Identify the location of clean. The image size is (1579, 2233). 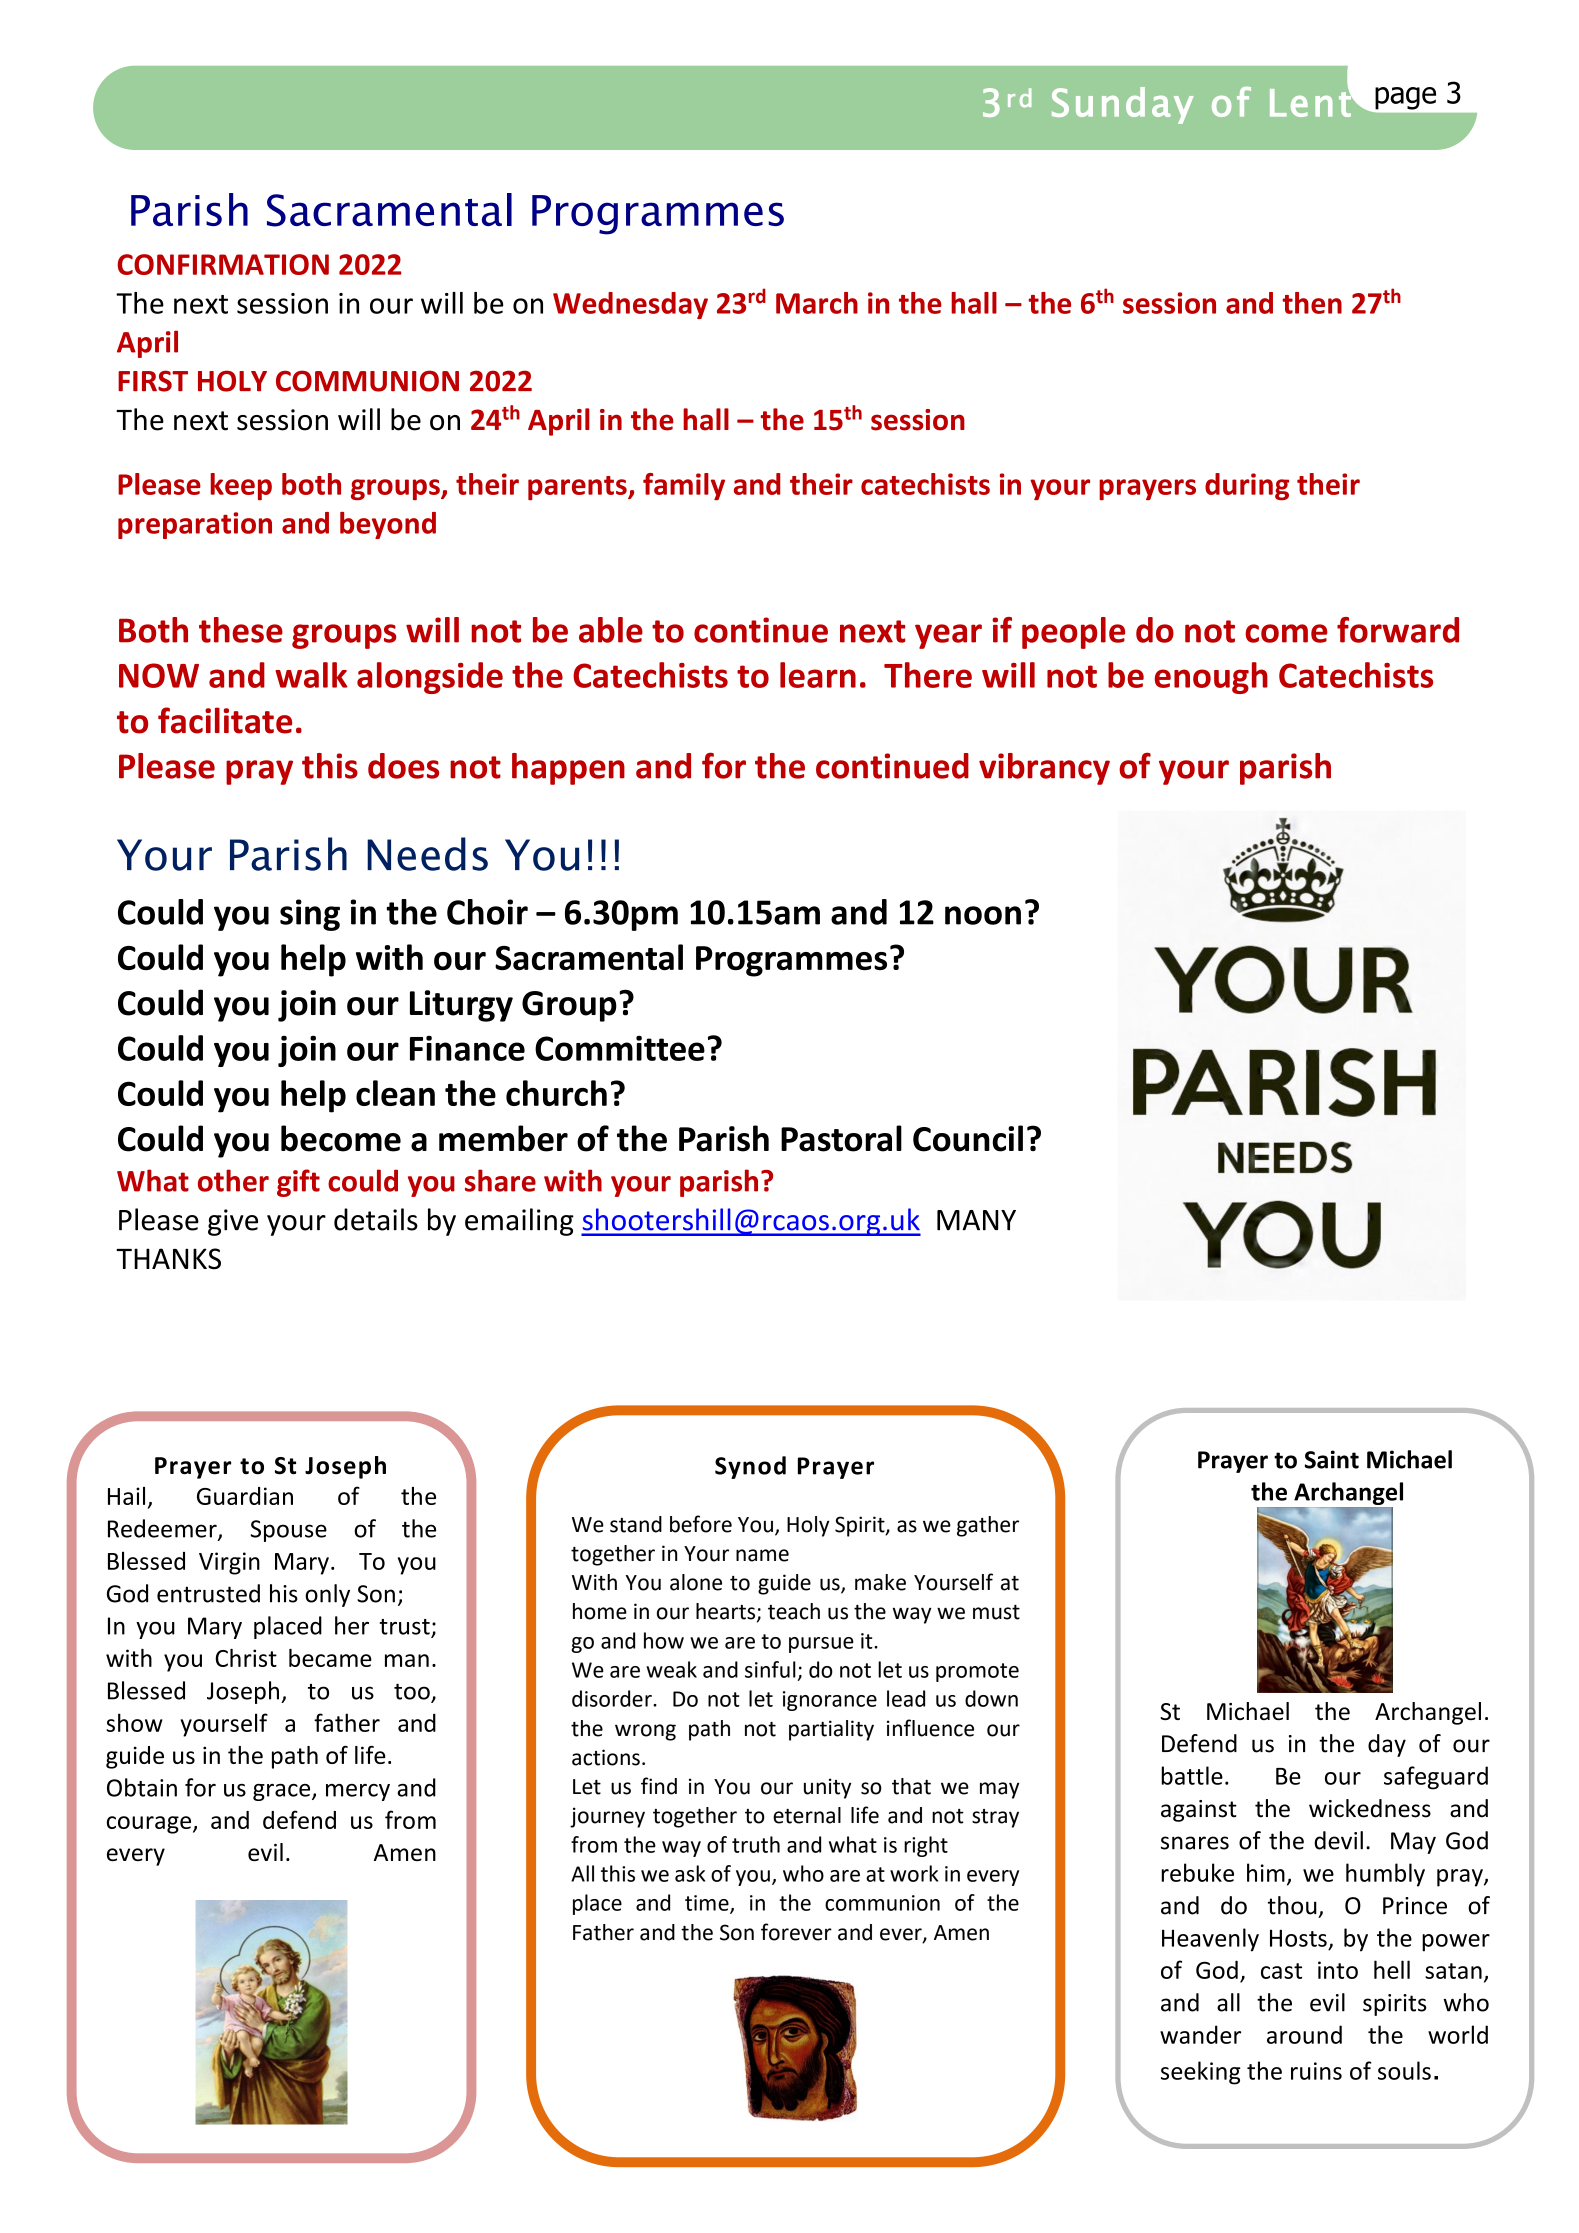
(395, 1093).
